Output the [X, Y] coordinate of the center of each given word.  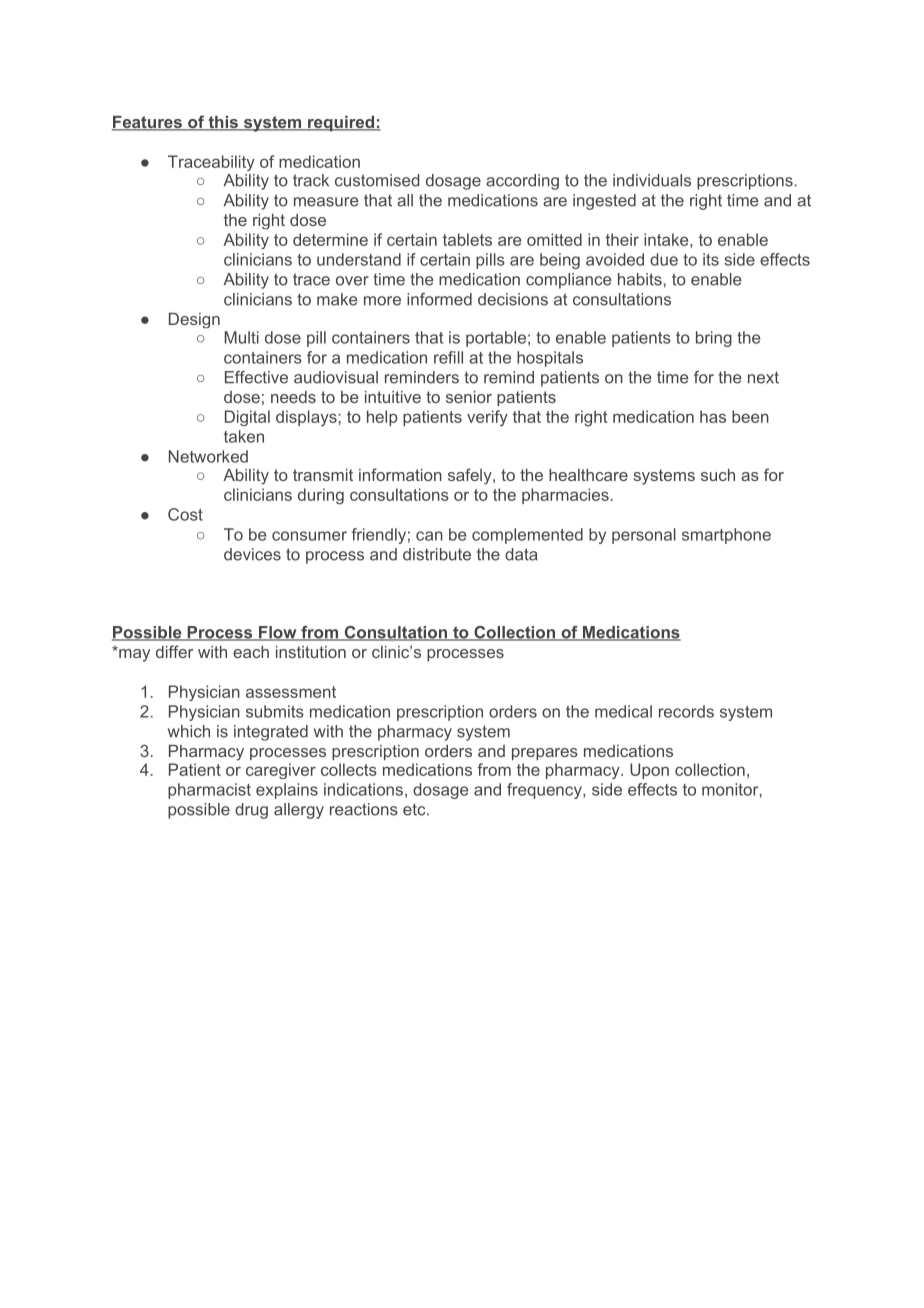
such [718, 475]
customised [377, 180]
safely [471, 476]
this [223, 123]
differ [174, 651]
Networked [208, 456]
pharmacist [209, 791]
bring [714, 339]
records [686, 711]
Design [194, 320]
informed [439, 299]
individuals [652, 180]
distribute [437, 554]
